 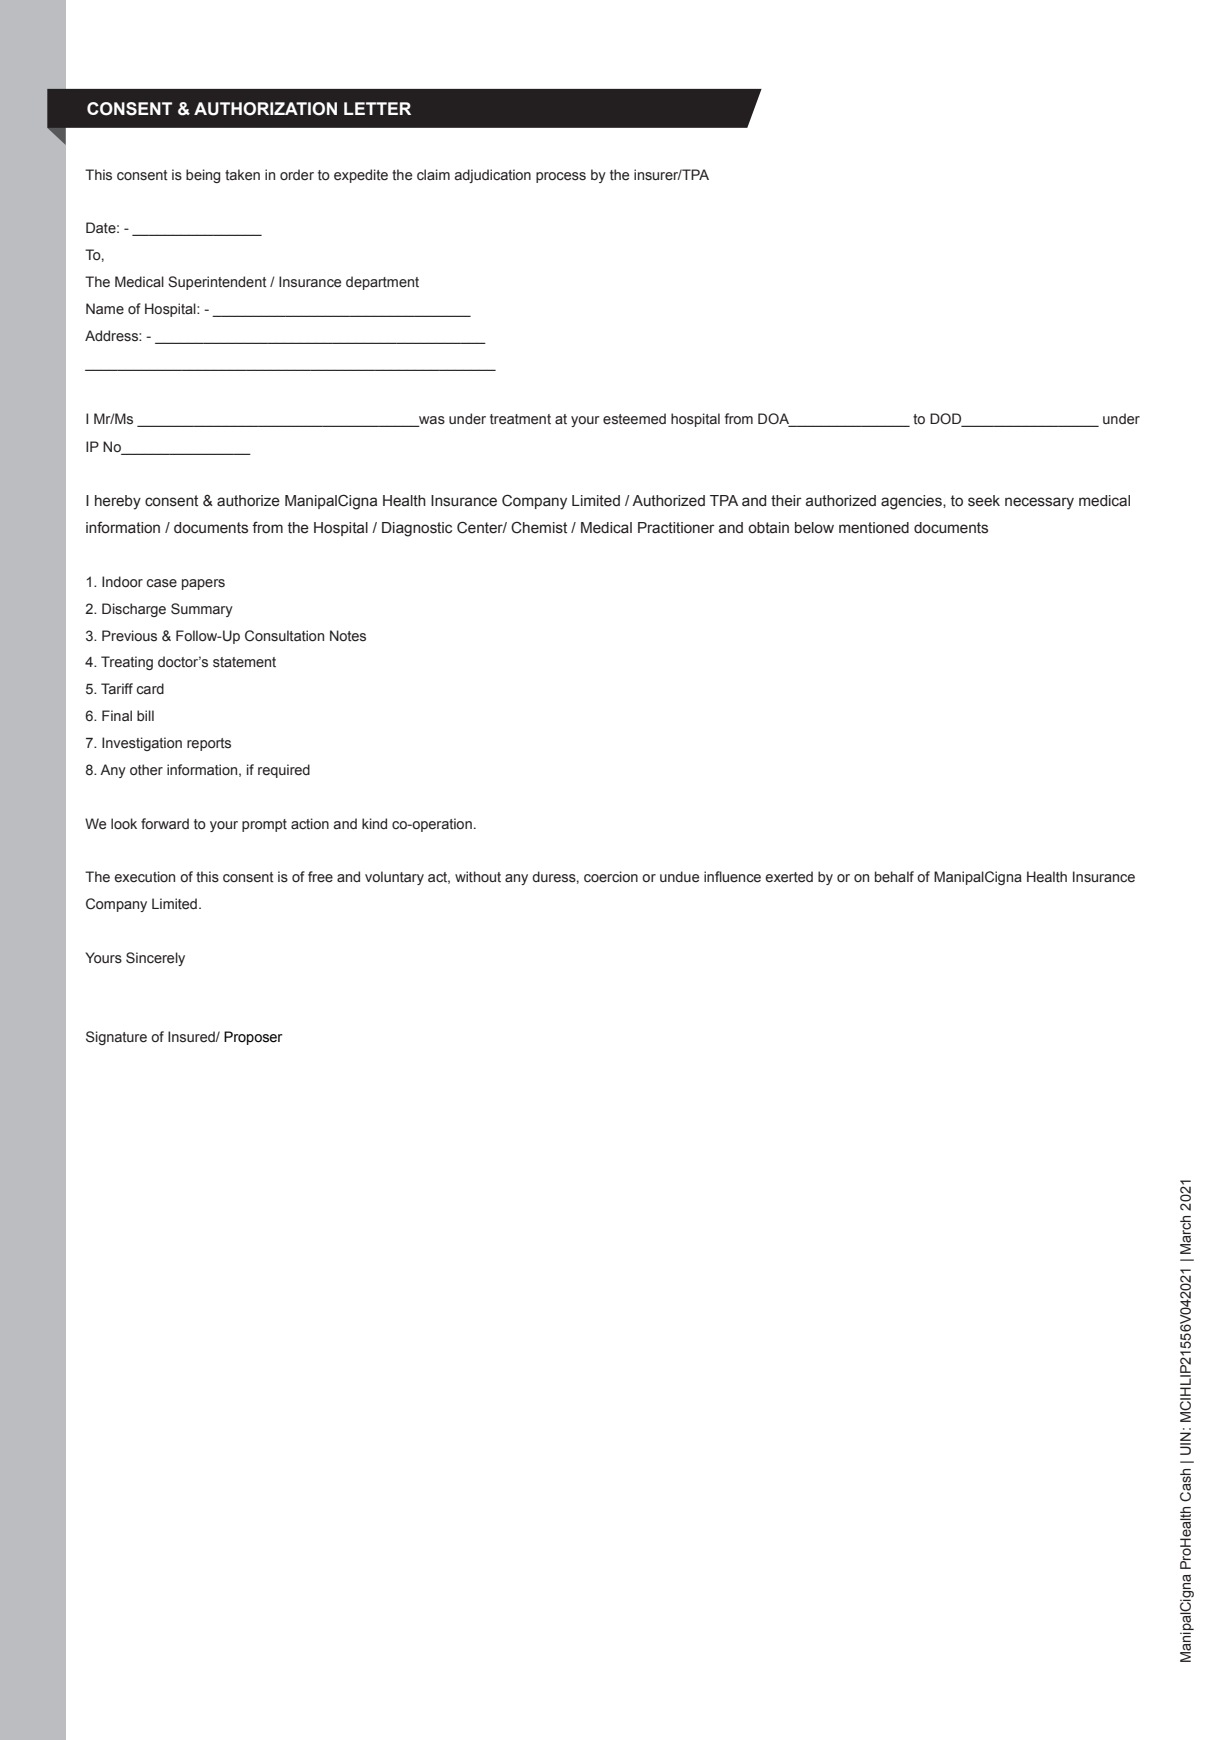 I want to click on Notes, so click(x=348, y=636).
